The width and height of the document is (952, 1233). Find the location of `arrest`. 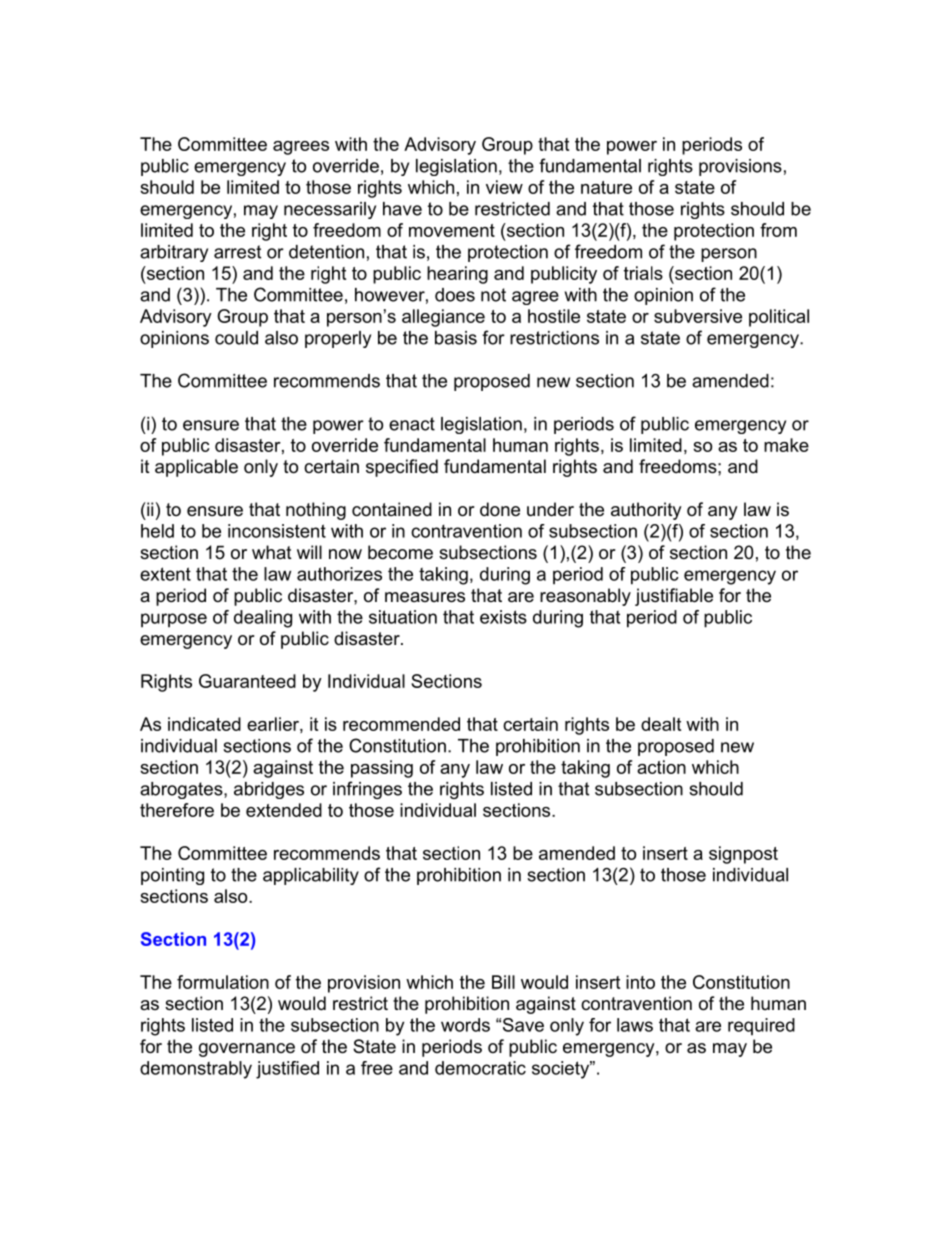

arrest is located at coordinates (237, 252).
